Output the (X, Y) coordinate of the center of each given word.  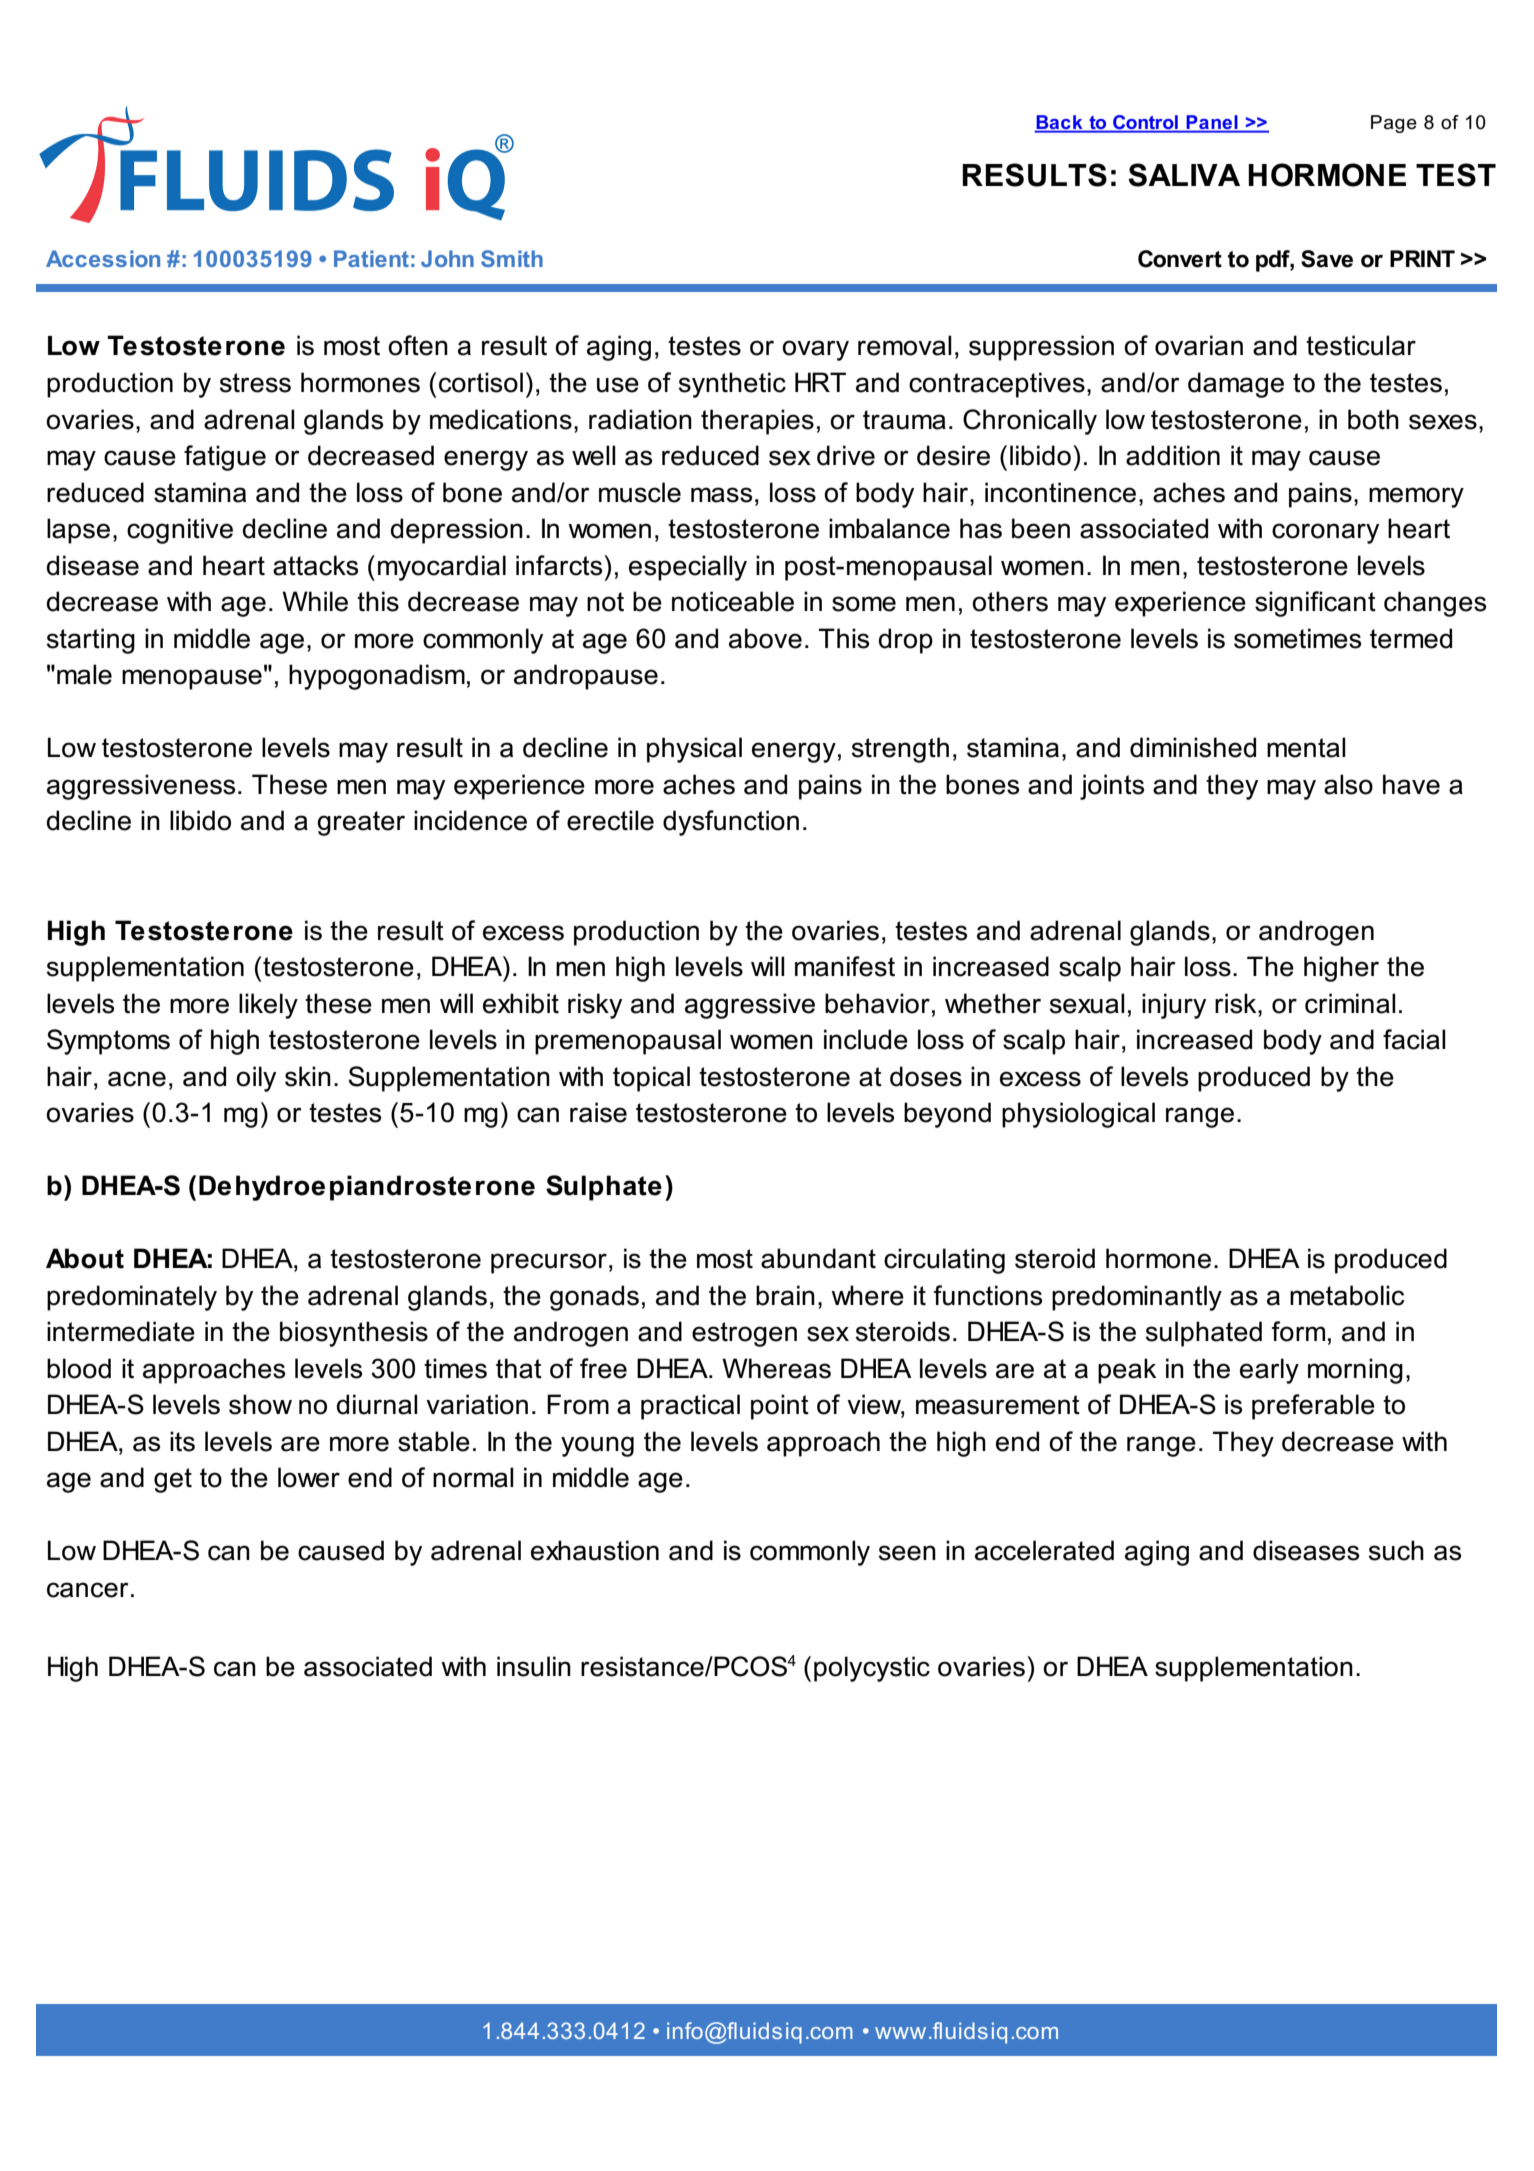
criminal (1350, 1003)
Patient (371, 258)
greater (361, 823)
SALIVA (1184, 175)
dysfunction (731, 823)
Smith (512, 258)
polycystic (872, 1669)
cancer (88, 1590)
